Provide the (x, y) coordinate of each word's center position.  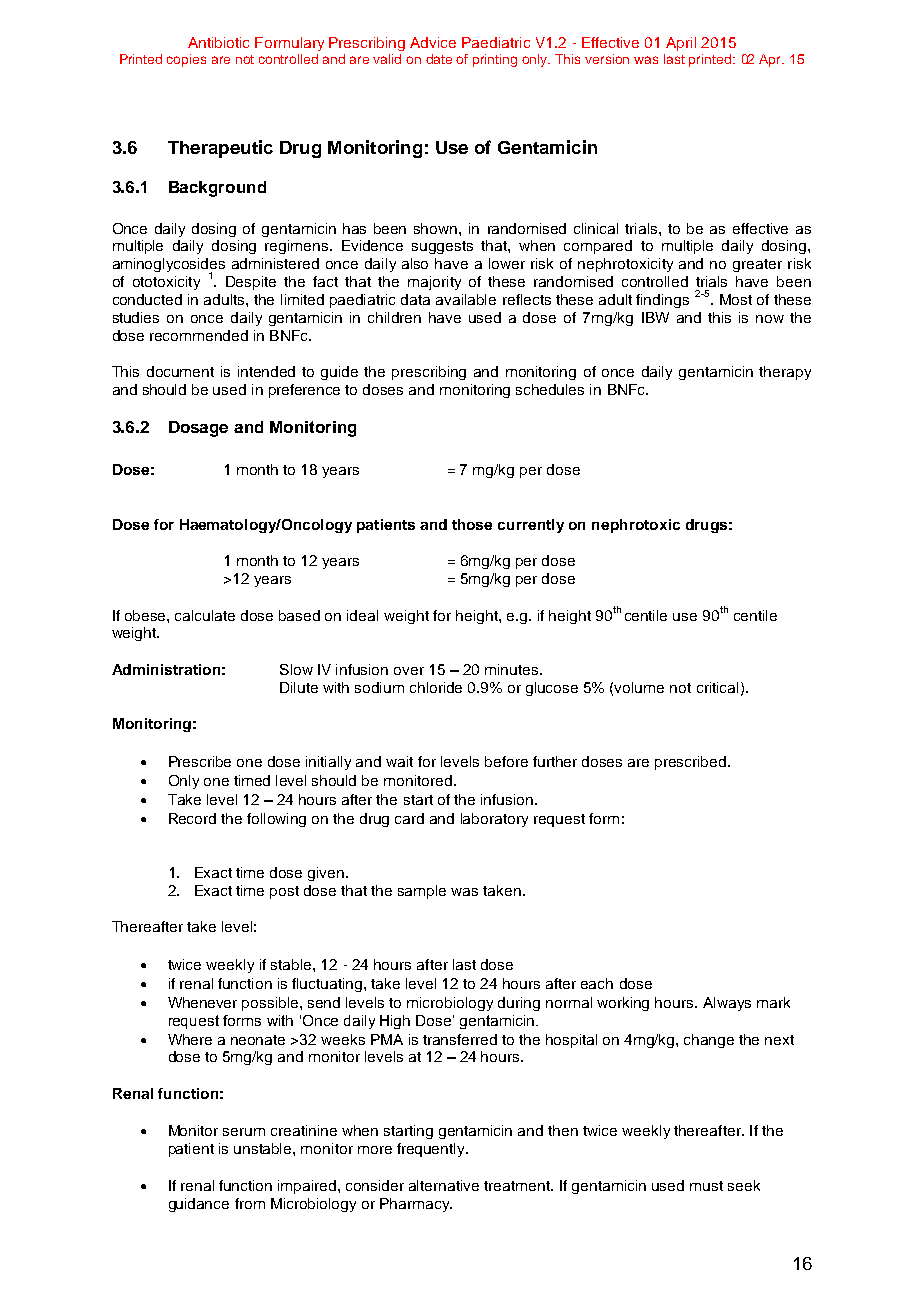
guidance (199, 1205)
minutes (513, 669)
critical (717, 687)
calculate (205, 615)
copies (186, 60)
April (681, 44)
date (439, 59)
